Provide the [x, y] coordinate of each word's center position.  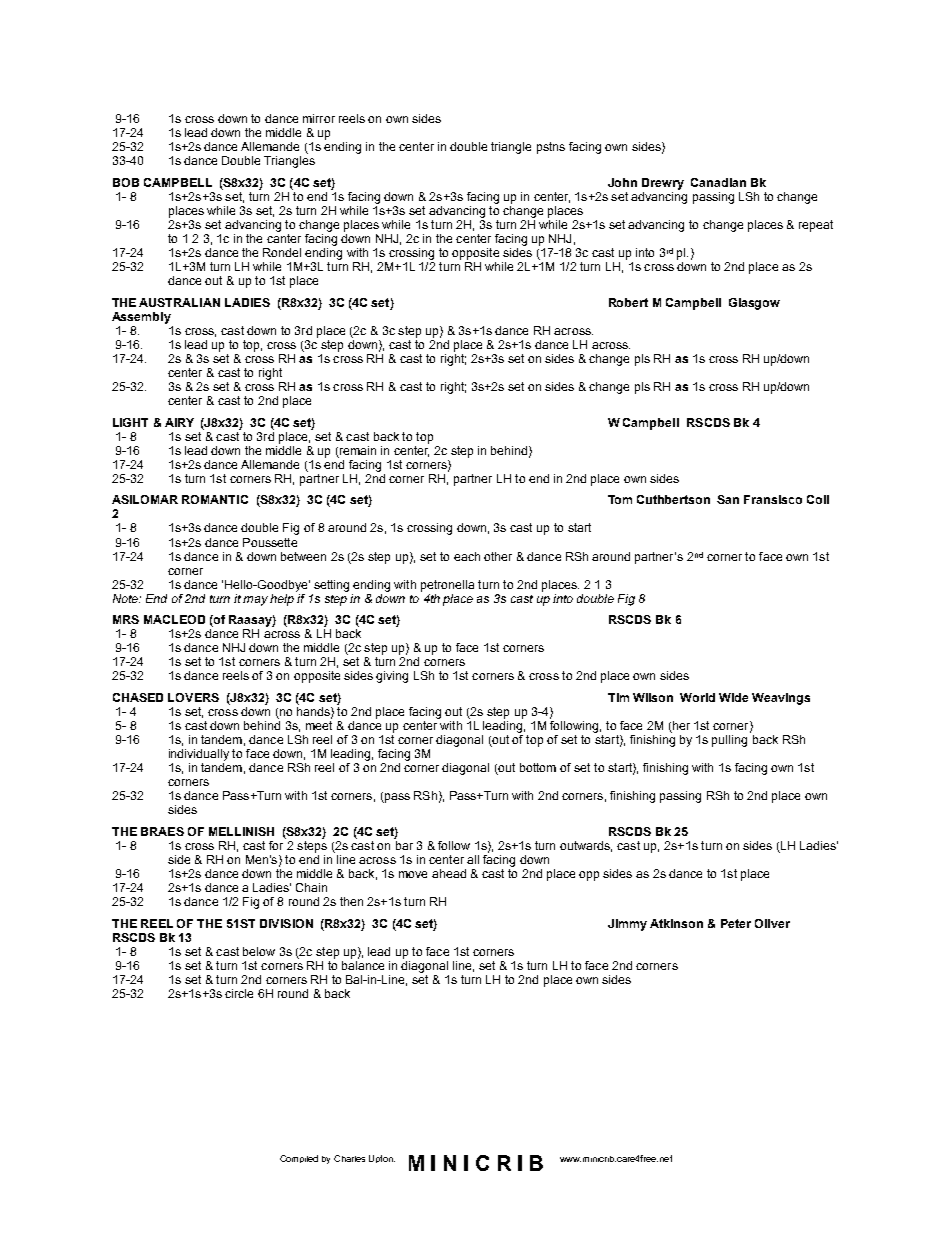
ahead [449, 873]
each [467, 556]
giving [392, 677]
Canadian [718, 182]
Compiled [299, 1159]
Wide [733, 697]
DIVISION [286, 923]
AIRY [179, 422]
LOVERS [193, 697]
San [728, 499]
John [622, 182]
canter [284, 238]
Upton [382, 1159]
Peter [736, 923]
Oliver [772, 923]
